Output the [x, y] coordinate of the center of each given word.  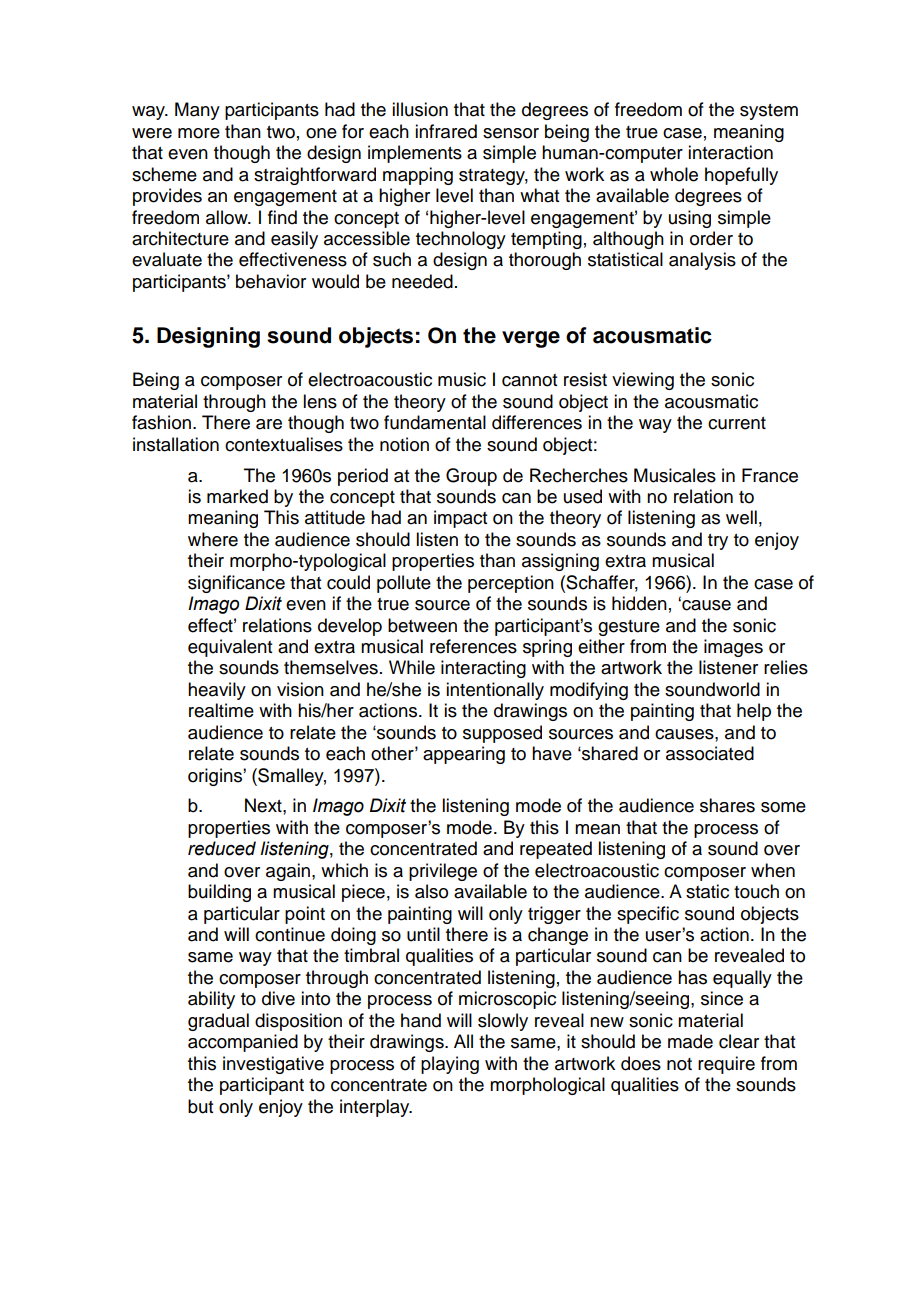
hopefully [741, 176]
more [199, 133]
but [200, 1106]
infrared [446, 131]
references [473, 646]
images [733, 648]
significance [236, 584]
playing [450, 1065]
